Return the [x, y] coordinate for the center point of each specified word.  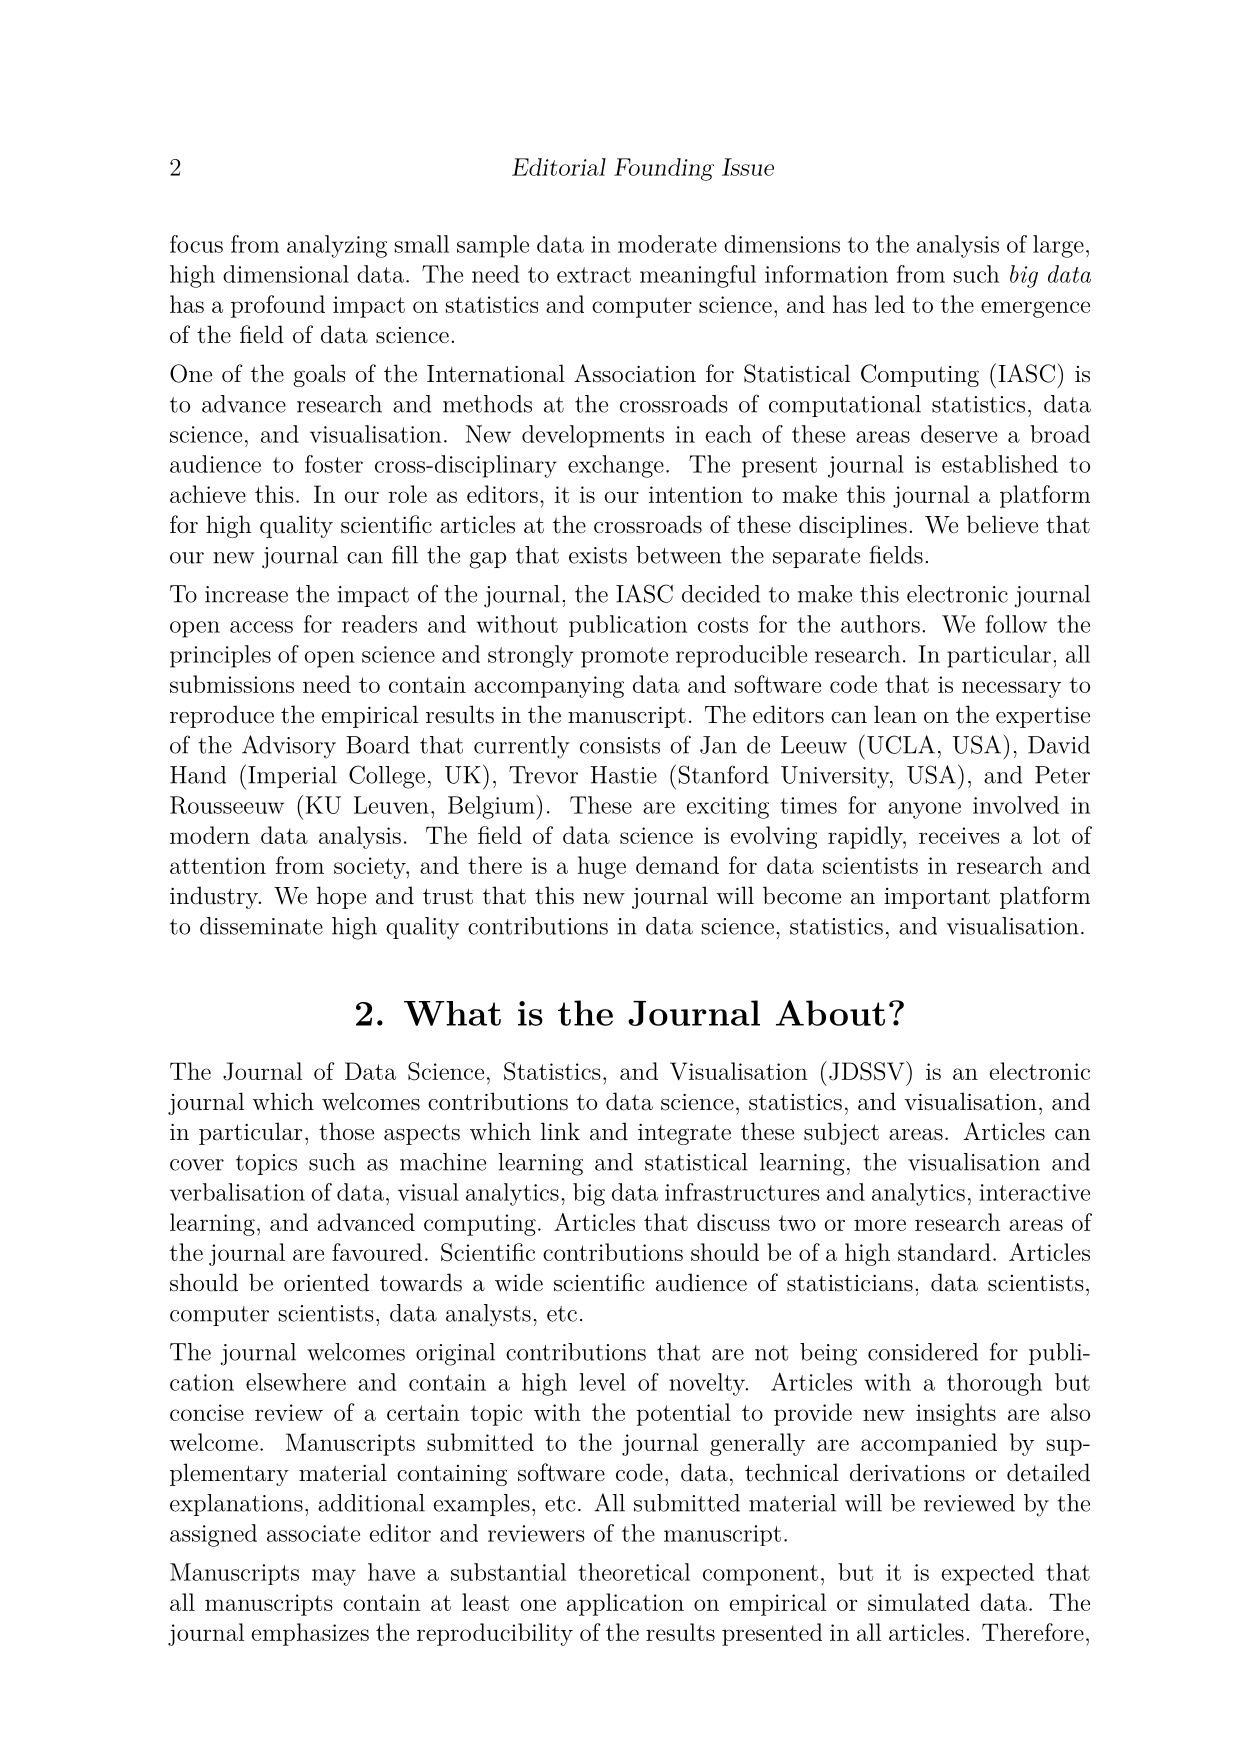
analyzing [337, 246]
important [937, 898]
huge [602, 867]
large [1058, 246]
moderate [667, 244]
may [334, 1577]
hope [341, 897]
